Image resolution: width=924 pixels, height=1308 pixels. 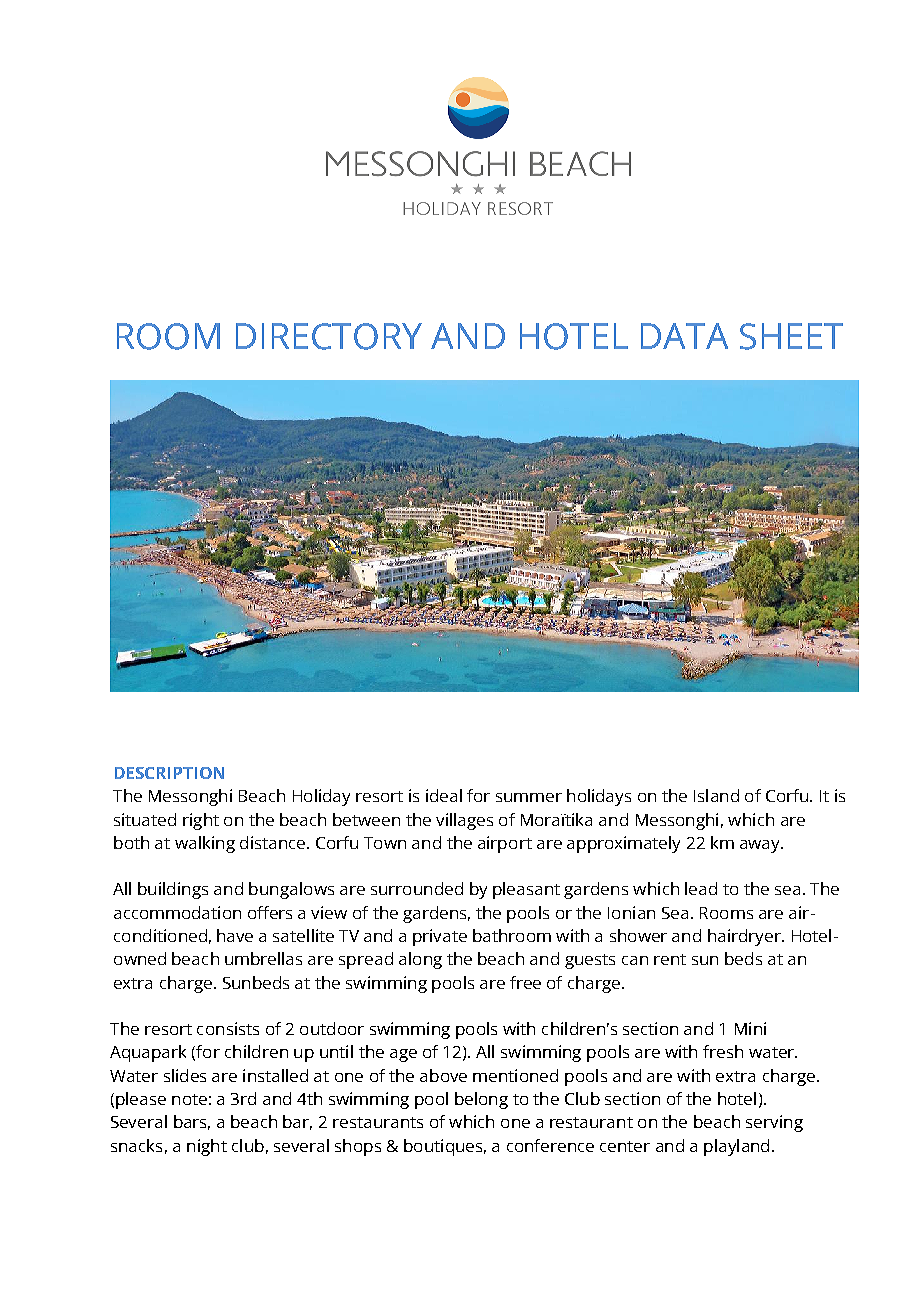 I want to click on SHEET, so click(x=791, y=336).
